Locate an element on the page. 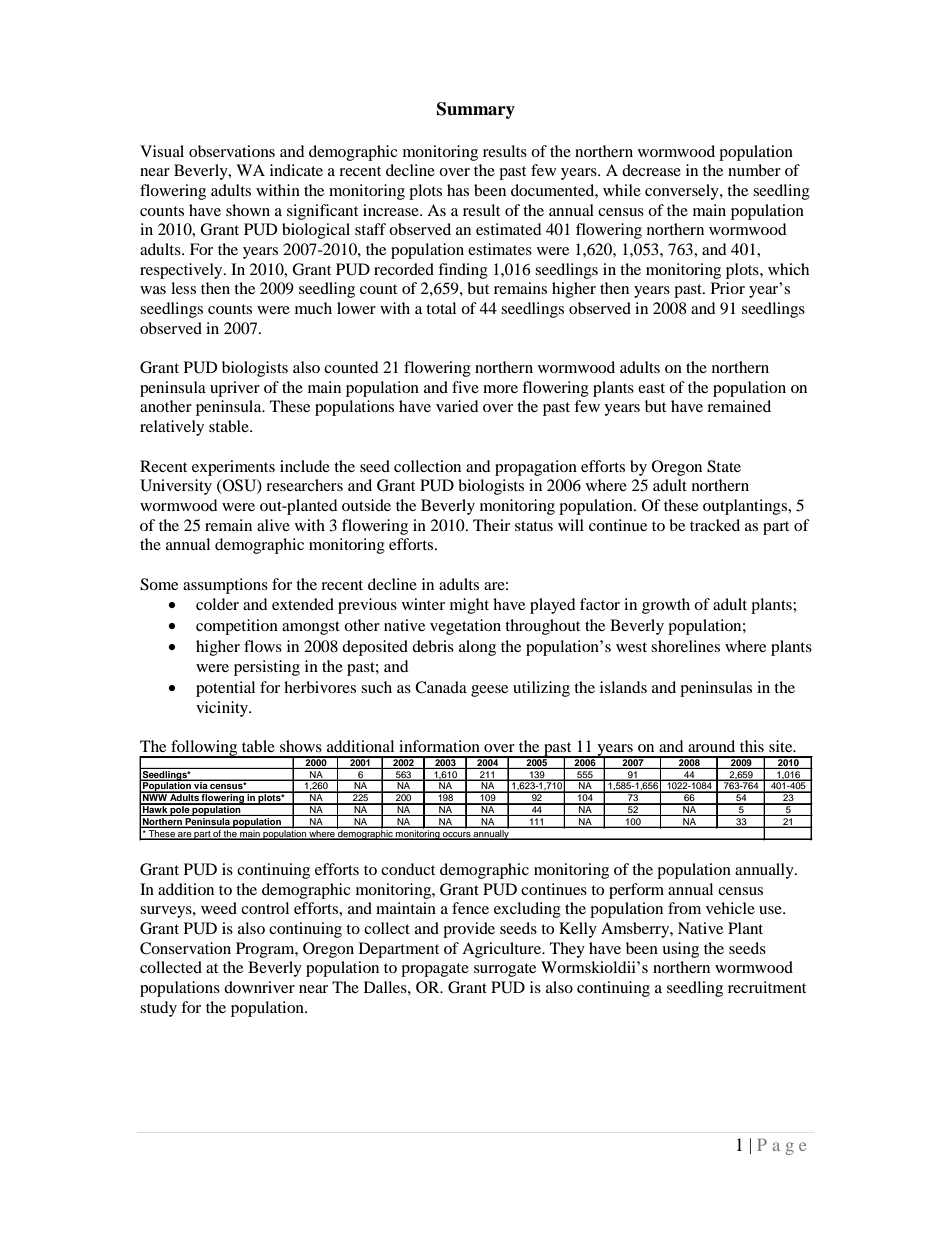 This document has width=952, height=1233. weed is located at coordinates (219, 908).
